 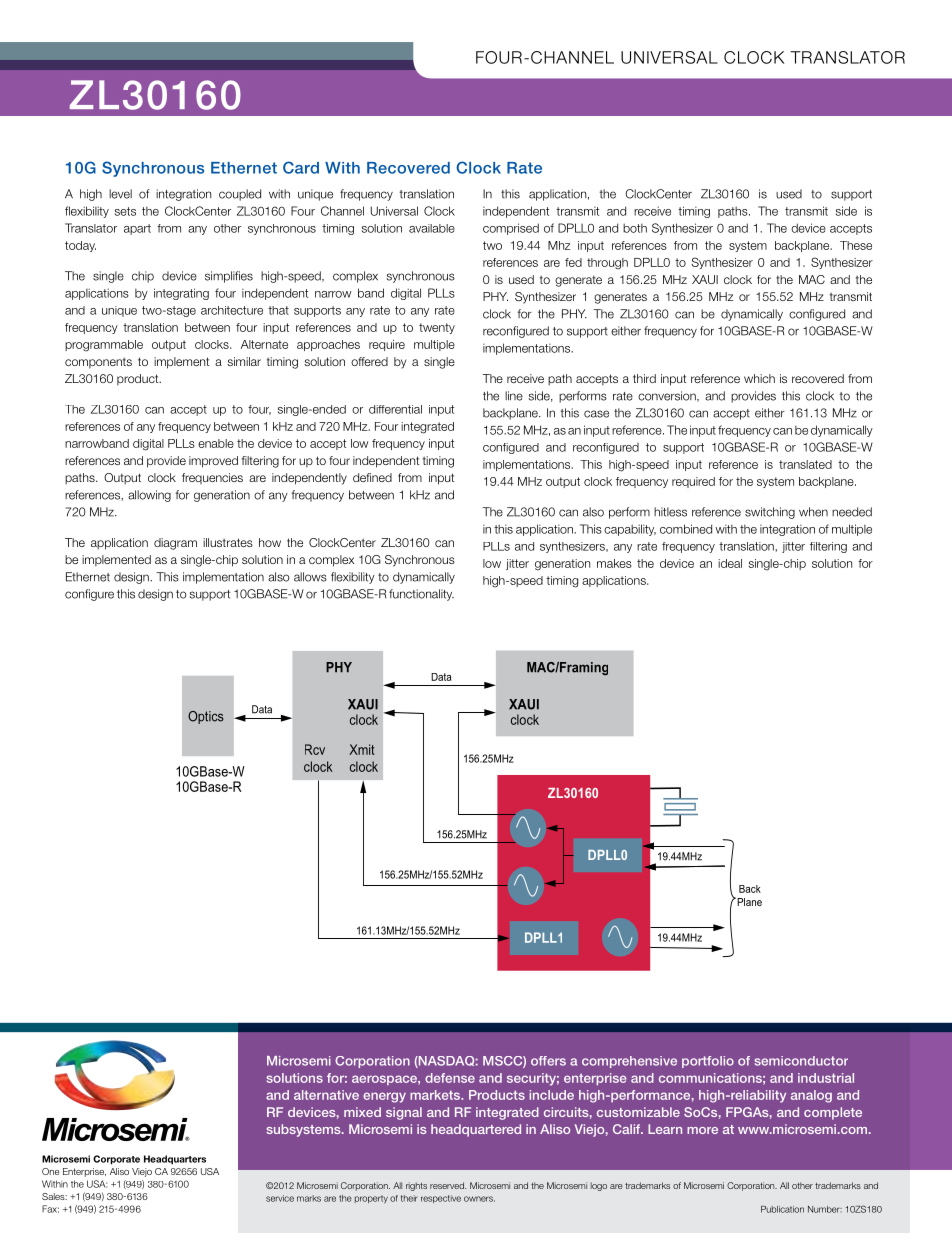 What do you see at coordinates (548, 1061) in the image?
I see `offers` at bounding box center [548, 1061].
